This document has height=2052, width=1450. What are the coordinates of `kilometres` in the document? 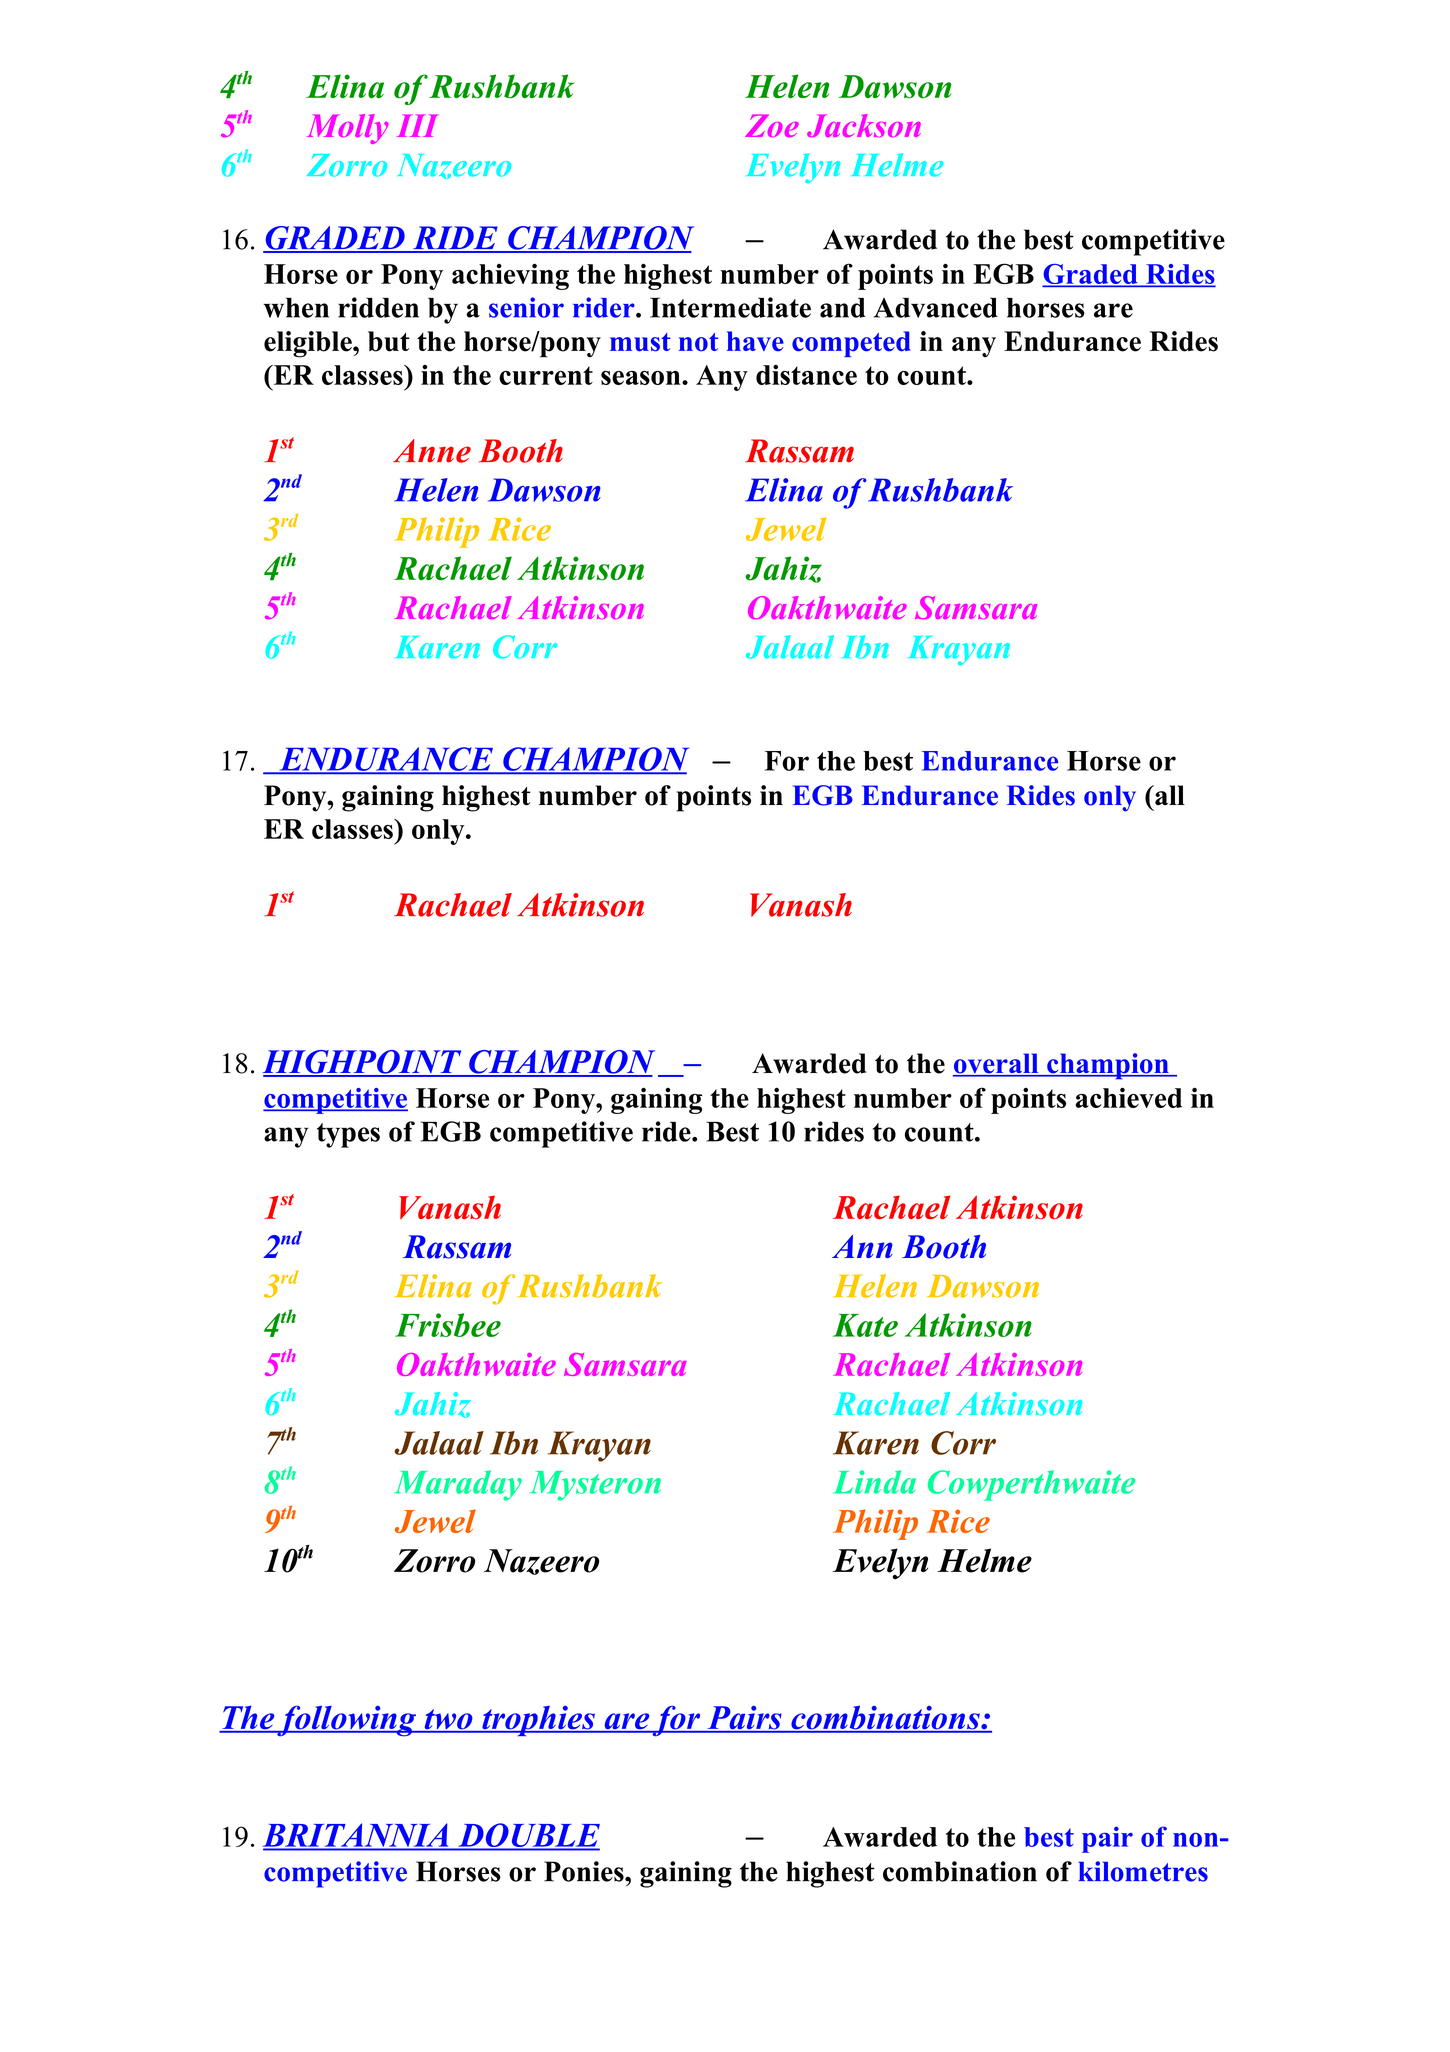 It's located at (1143, 1871).
